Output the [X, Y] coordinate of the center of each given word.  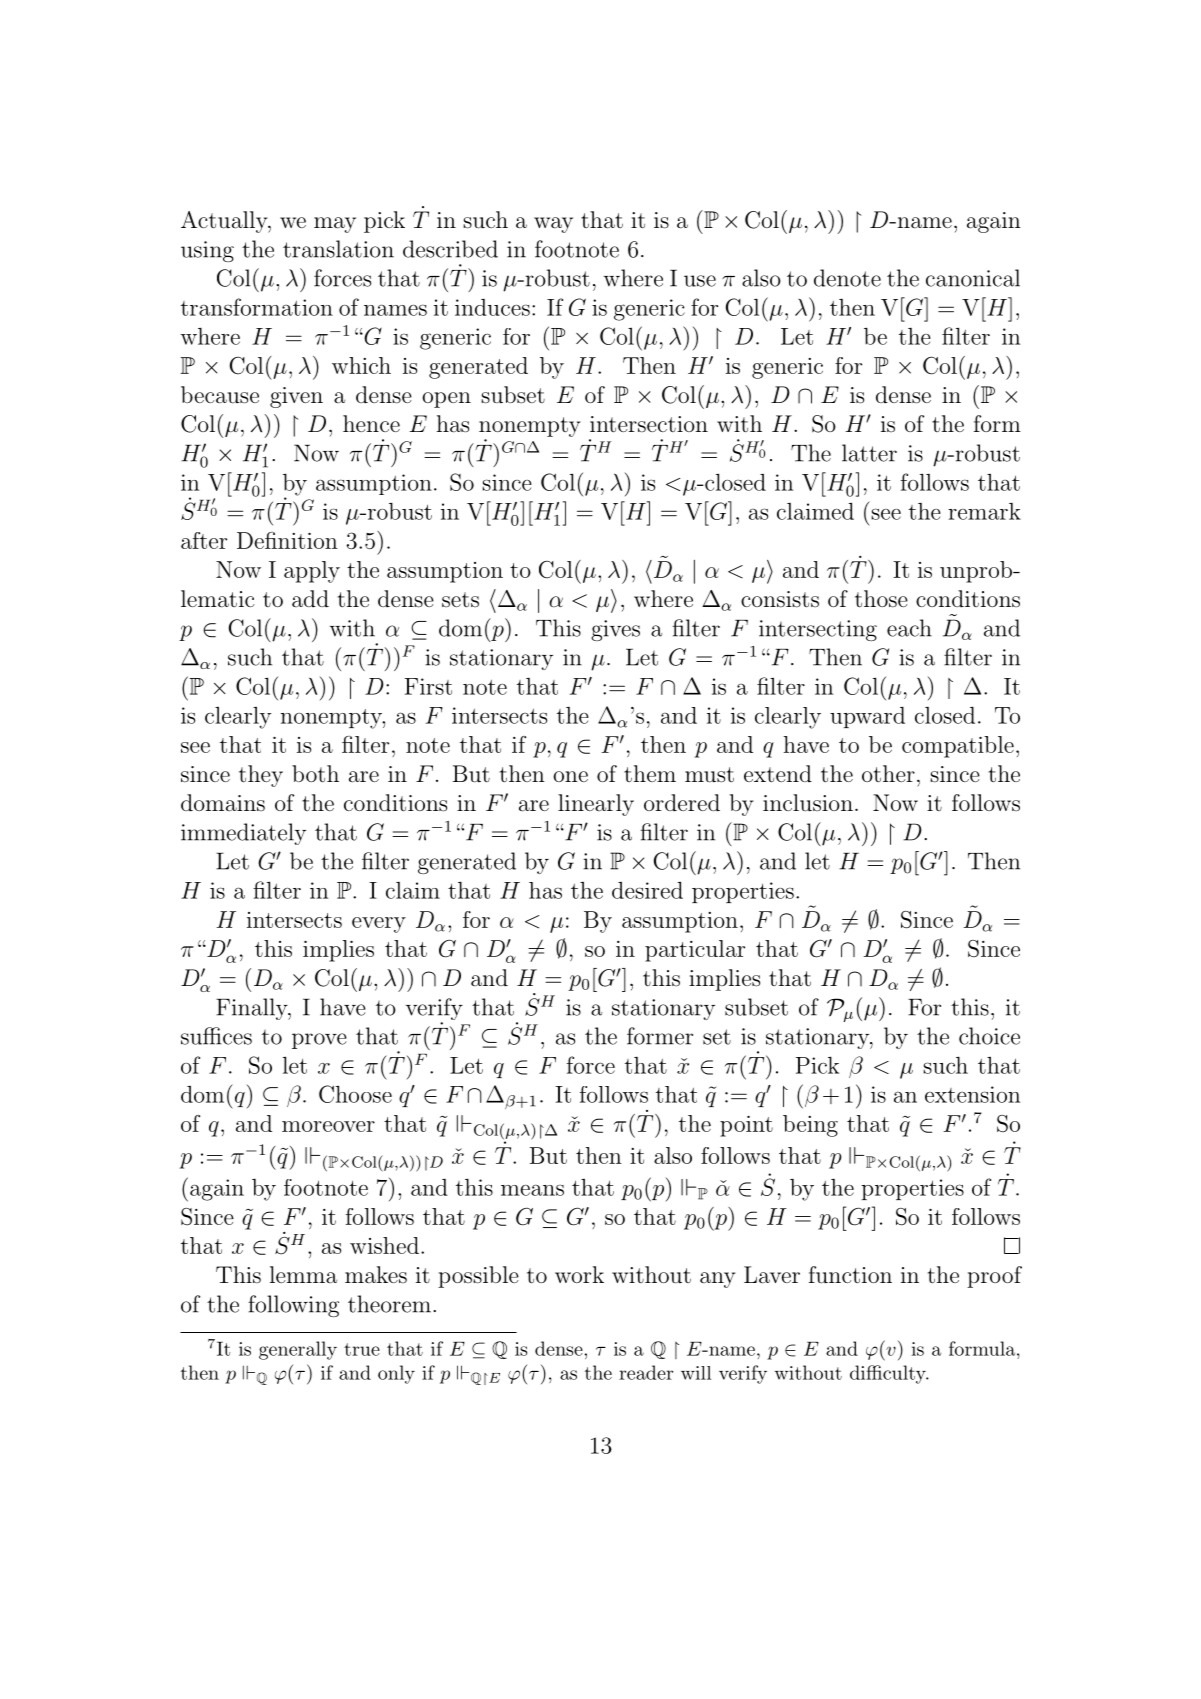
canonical [973, 278]
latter [869, 453]
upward [867, 717]
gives [615, 630]
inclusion [808, 803]
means [532, 1190]
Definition [287, 540]
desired [647, 890]
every [379, 925]
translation [338, 249]
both [315, 773]
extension [972, 1094]
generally [298, 1350]
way [553, 225]
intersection [649, 424]
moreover [328, 1126]
